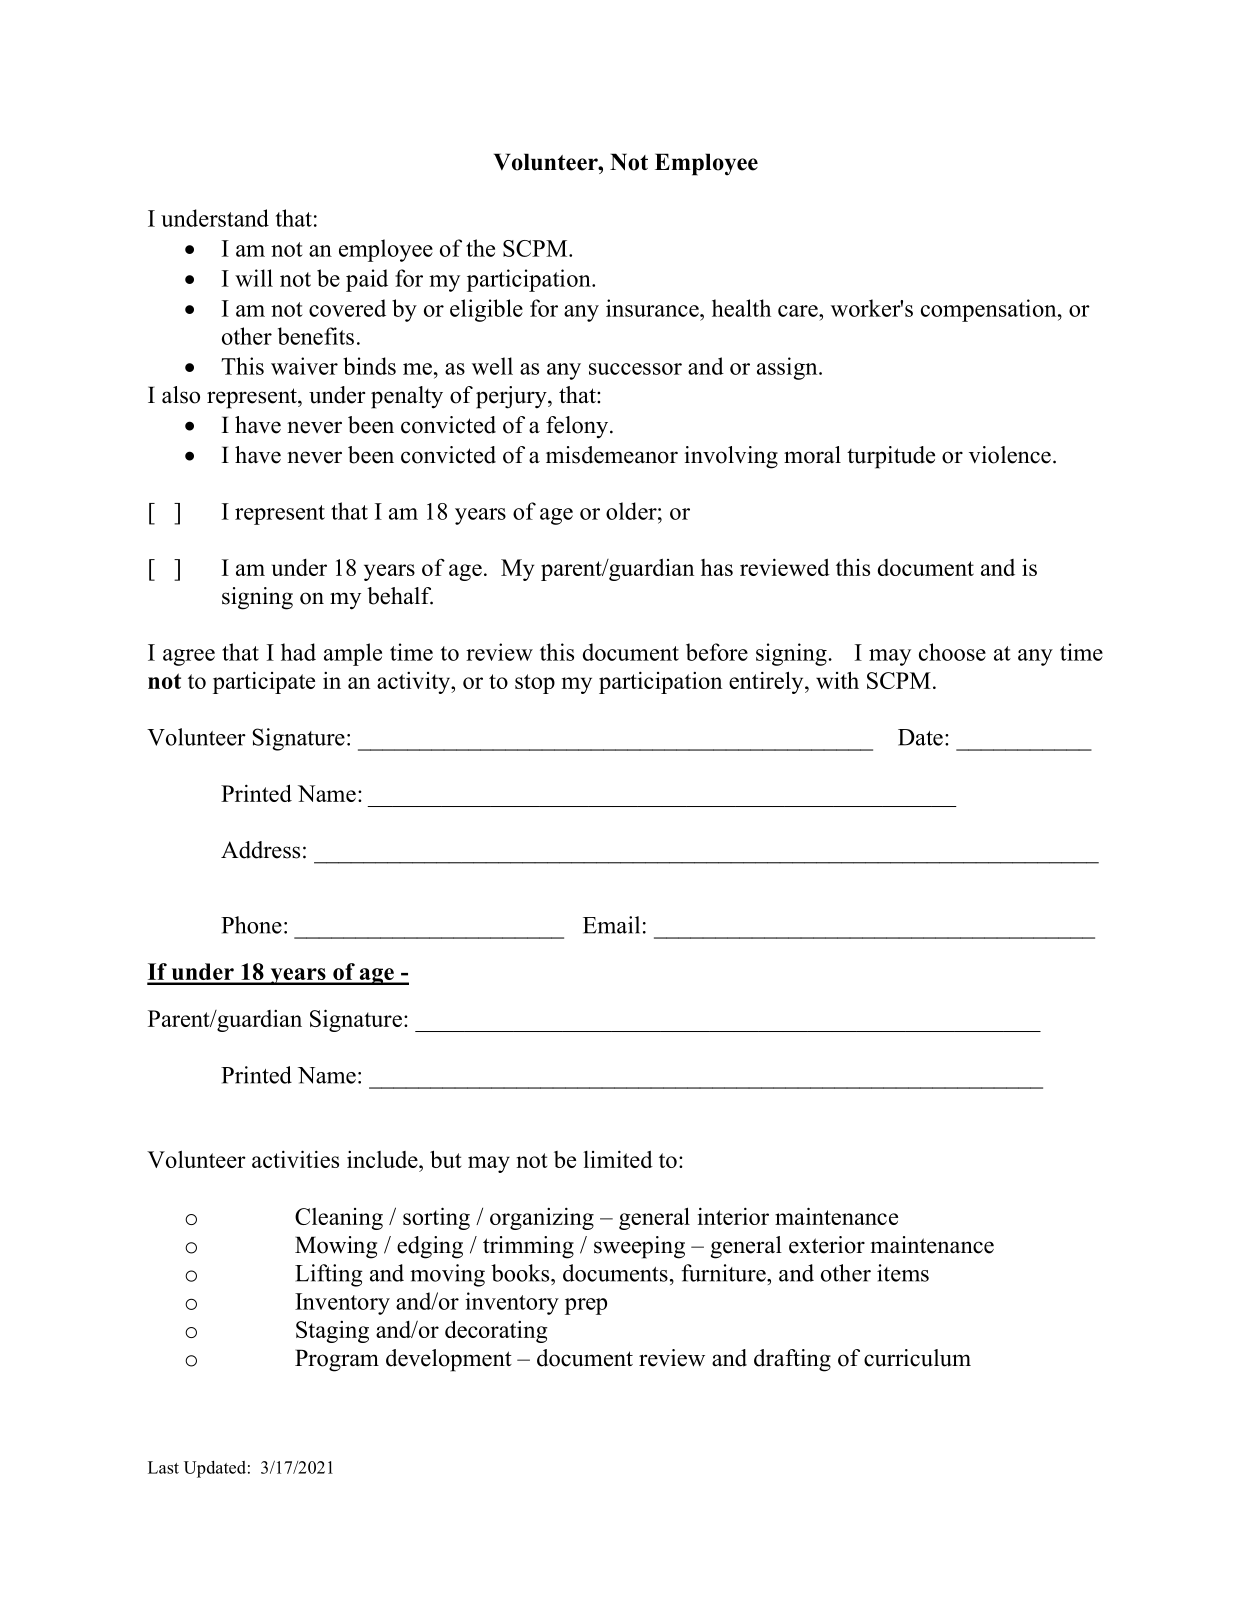  Describe the element at coordinates (653, 308) in the page. I see `insurance` at that location.
